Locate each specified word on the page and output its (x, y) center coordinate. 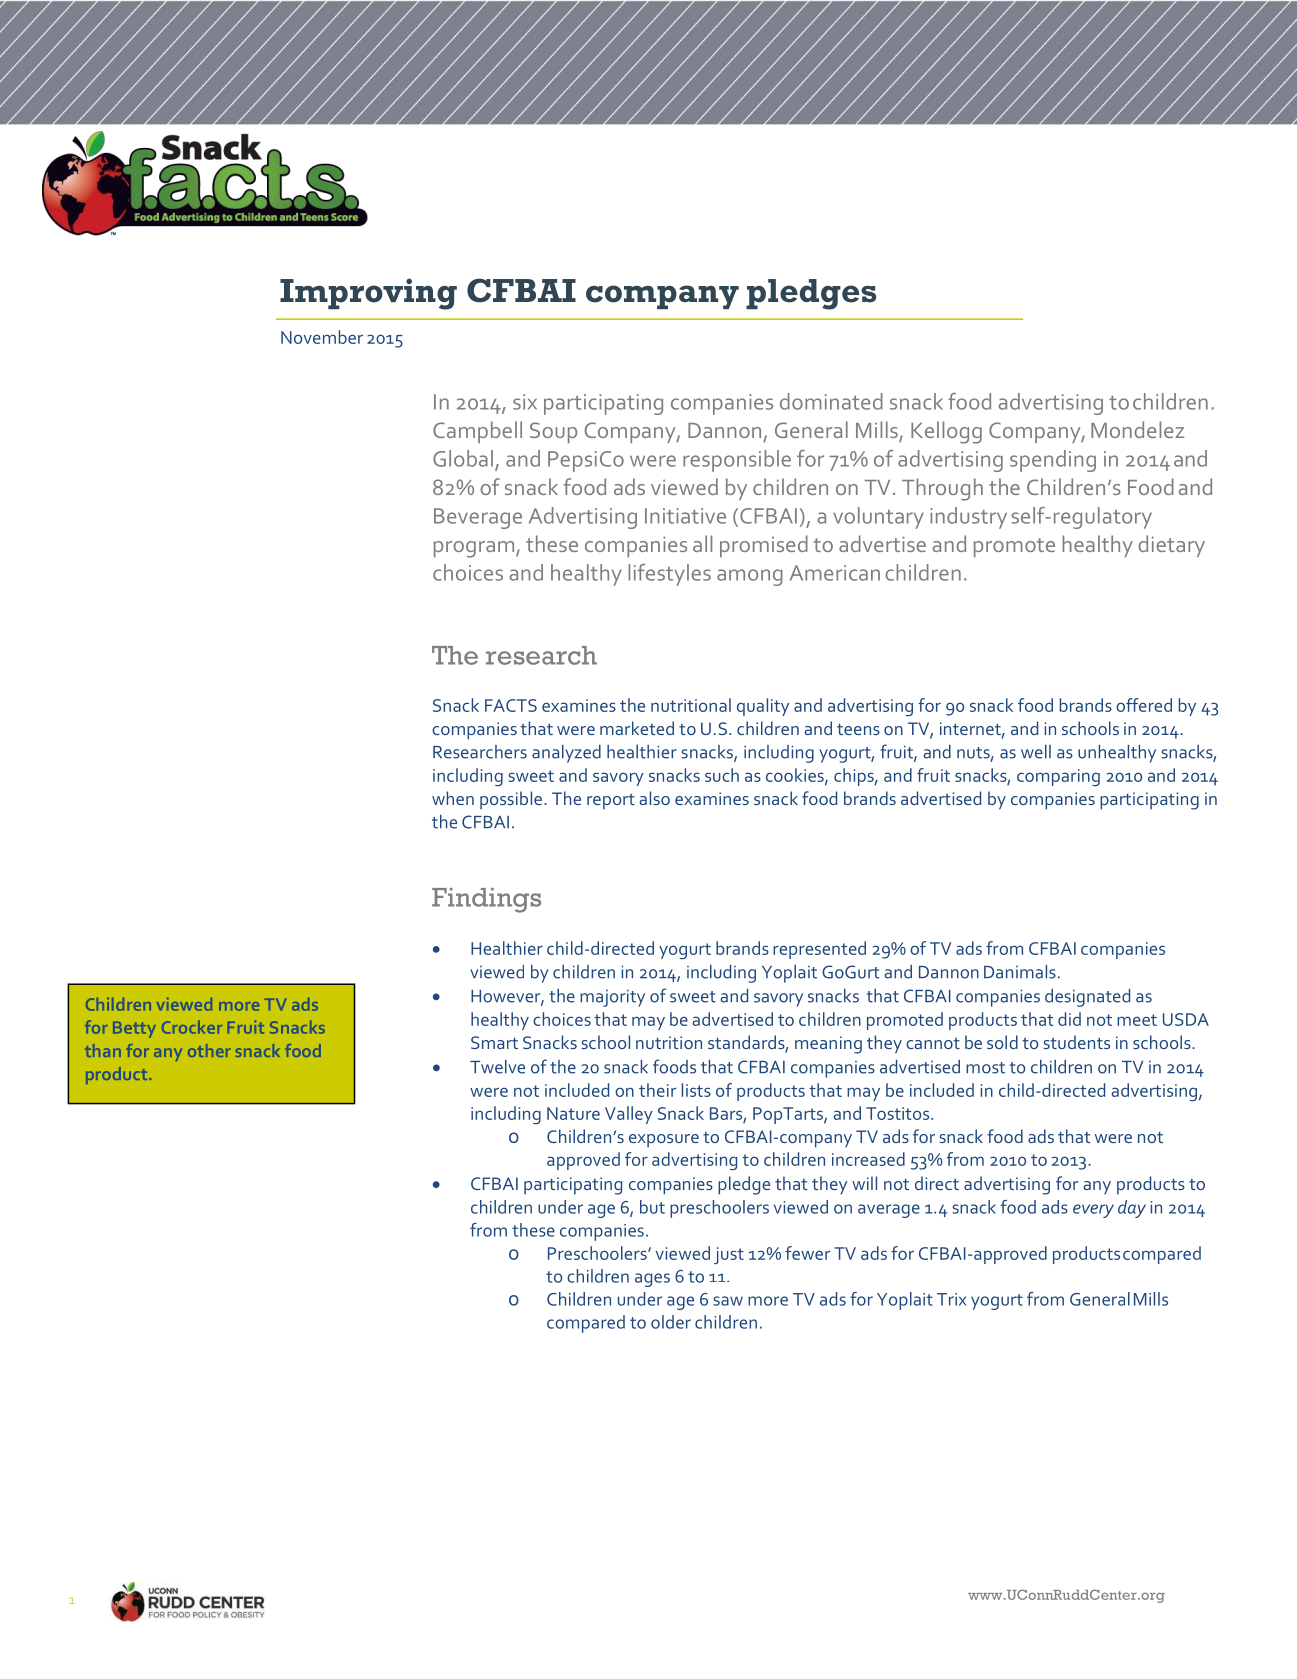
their (657, 1090)
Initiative (685, 516)
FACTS (511, 705)
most (985, 1068)
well (1036, 752)
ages (652, 1280)
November (322, 337)
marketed (637, 728)
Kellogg (946, 432)
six (525, 402)
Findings (486, 900)
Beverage (478, 518)
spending (1053, 461)
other (209, 1050)
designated (1087, 998)
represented (819, 950)
